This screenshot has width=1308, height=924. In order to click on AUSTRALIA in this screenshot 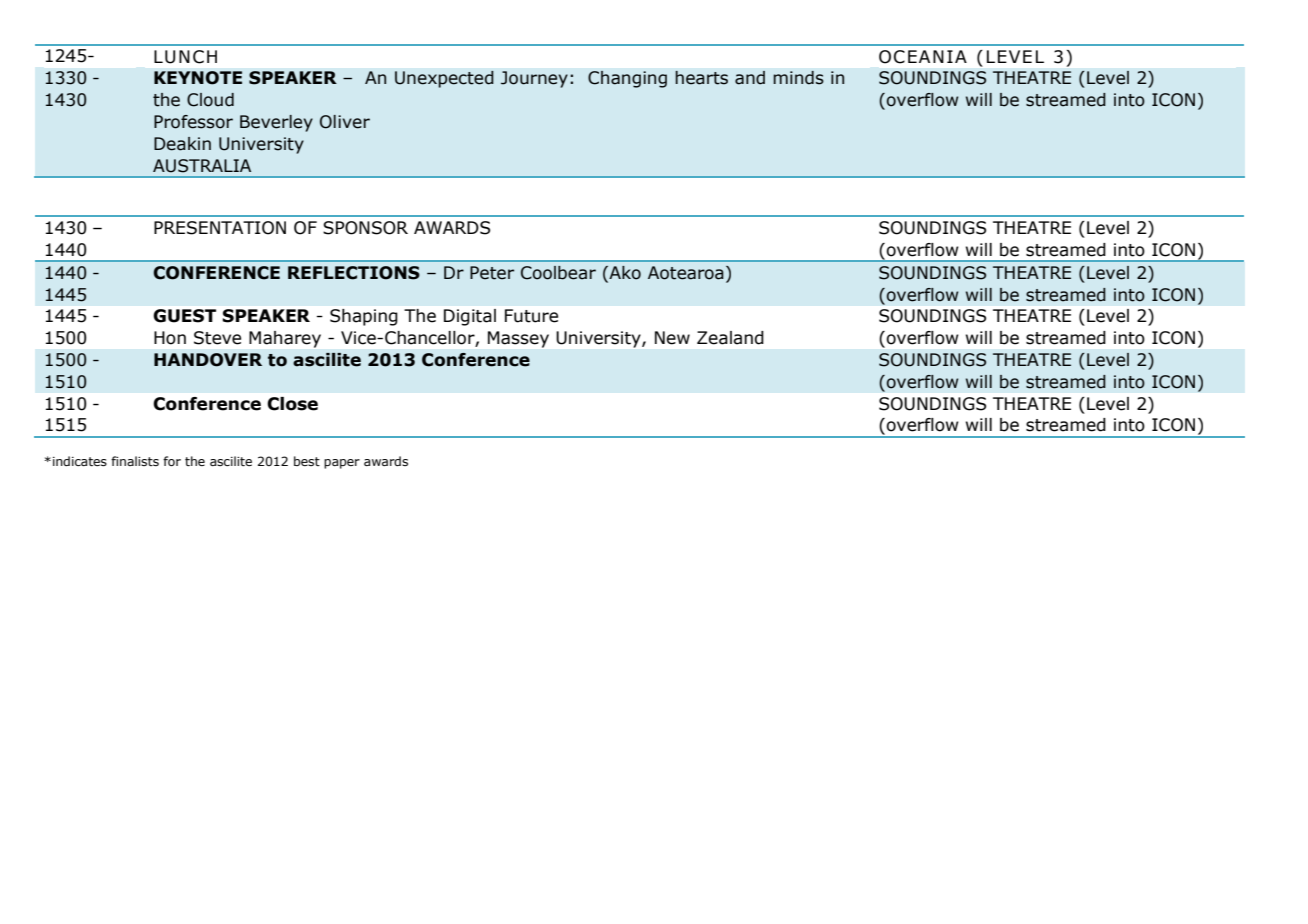, I will do `click(202, 166)`.
